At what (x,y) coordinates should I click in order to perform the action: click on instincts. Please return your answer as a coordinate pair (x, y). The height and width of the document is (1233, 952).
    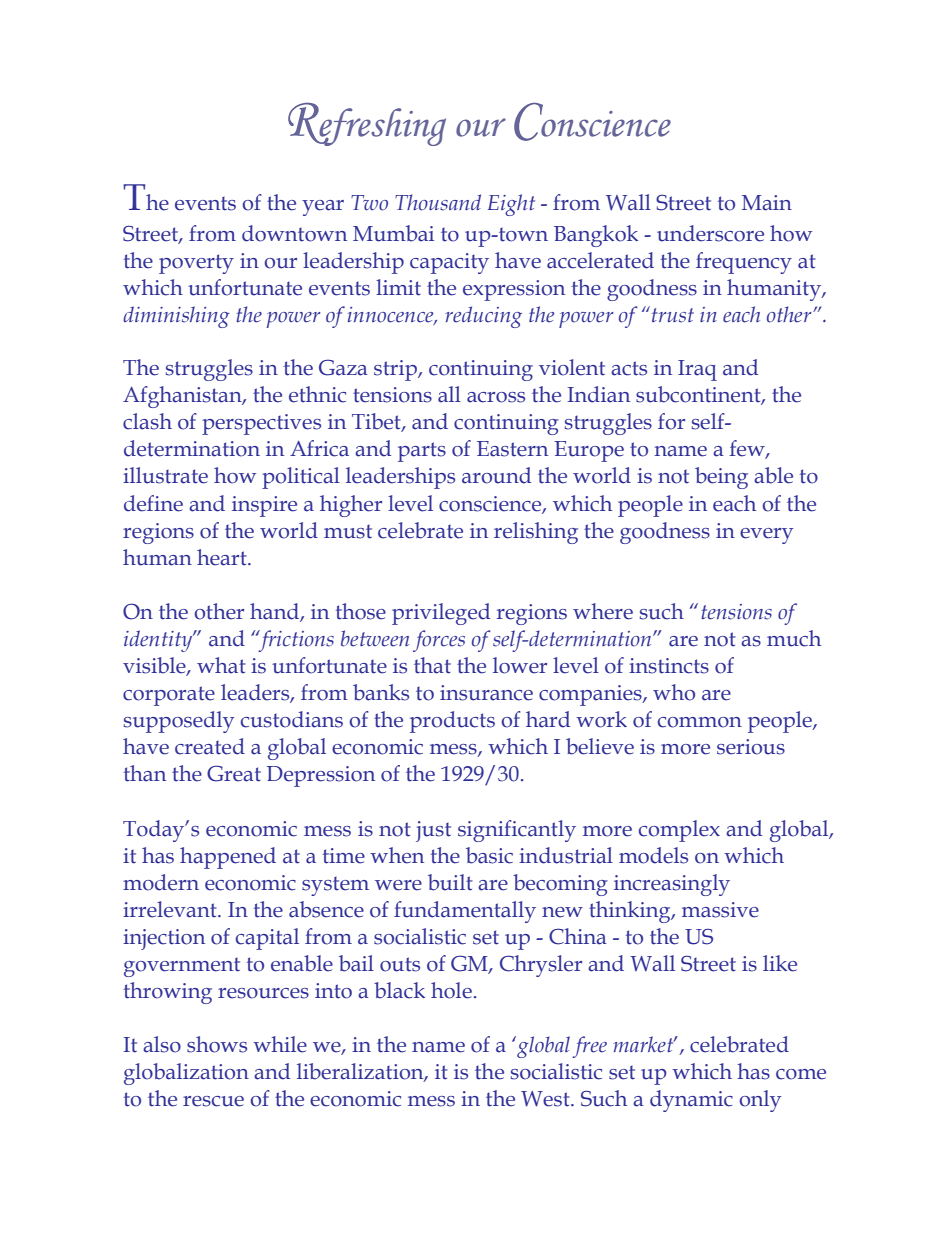
    Looking at the image, I should click on (669, 666).
